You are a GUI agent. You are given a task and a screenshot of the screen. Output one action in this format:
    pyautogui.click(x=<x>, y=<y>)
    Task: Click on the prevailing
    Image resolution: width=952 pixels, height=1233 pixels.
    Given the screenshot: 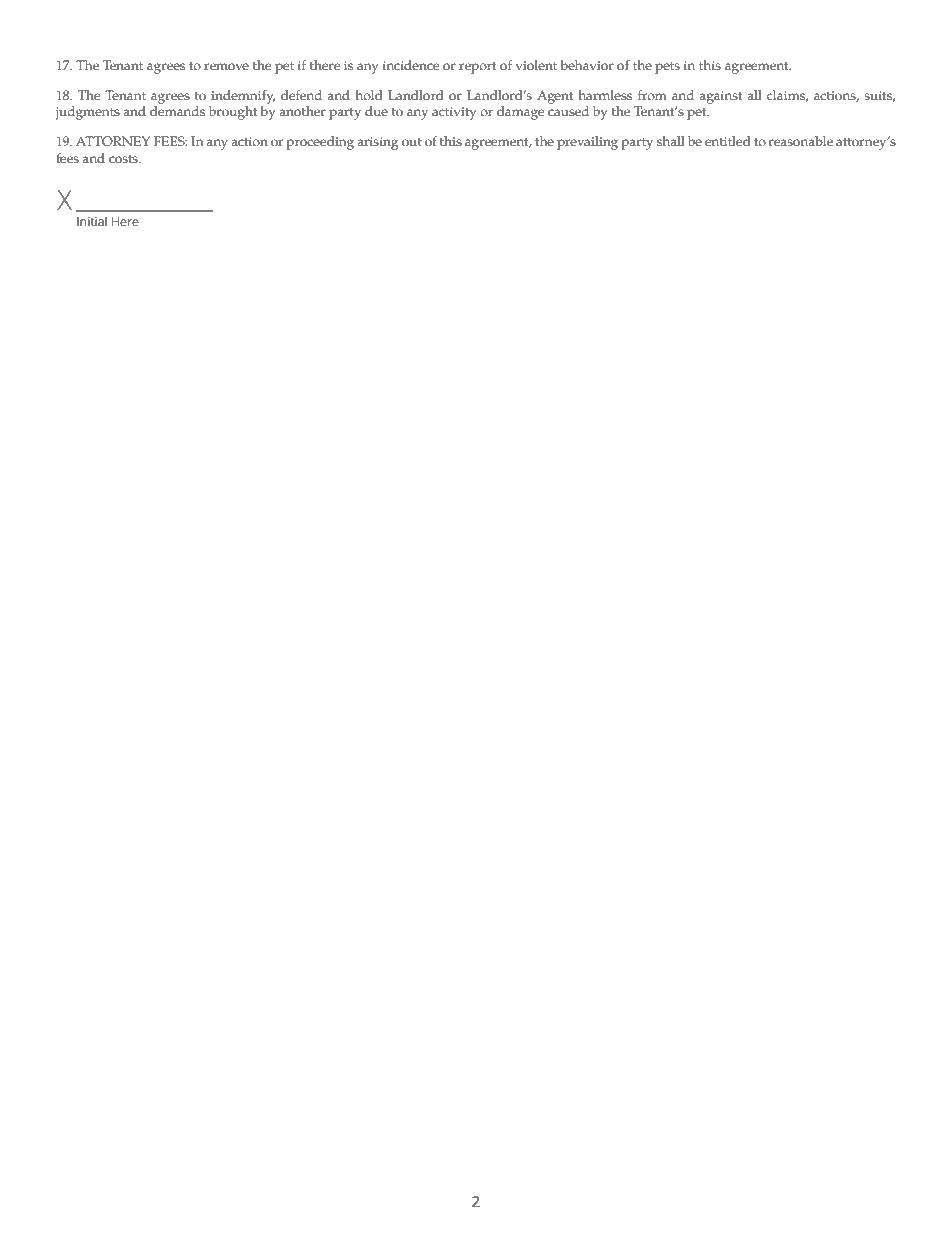 What is the action you would take?
    pyautogui.click(x=587, y=143)
